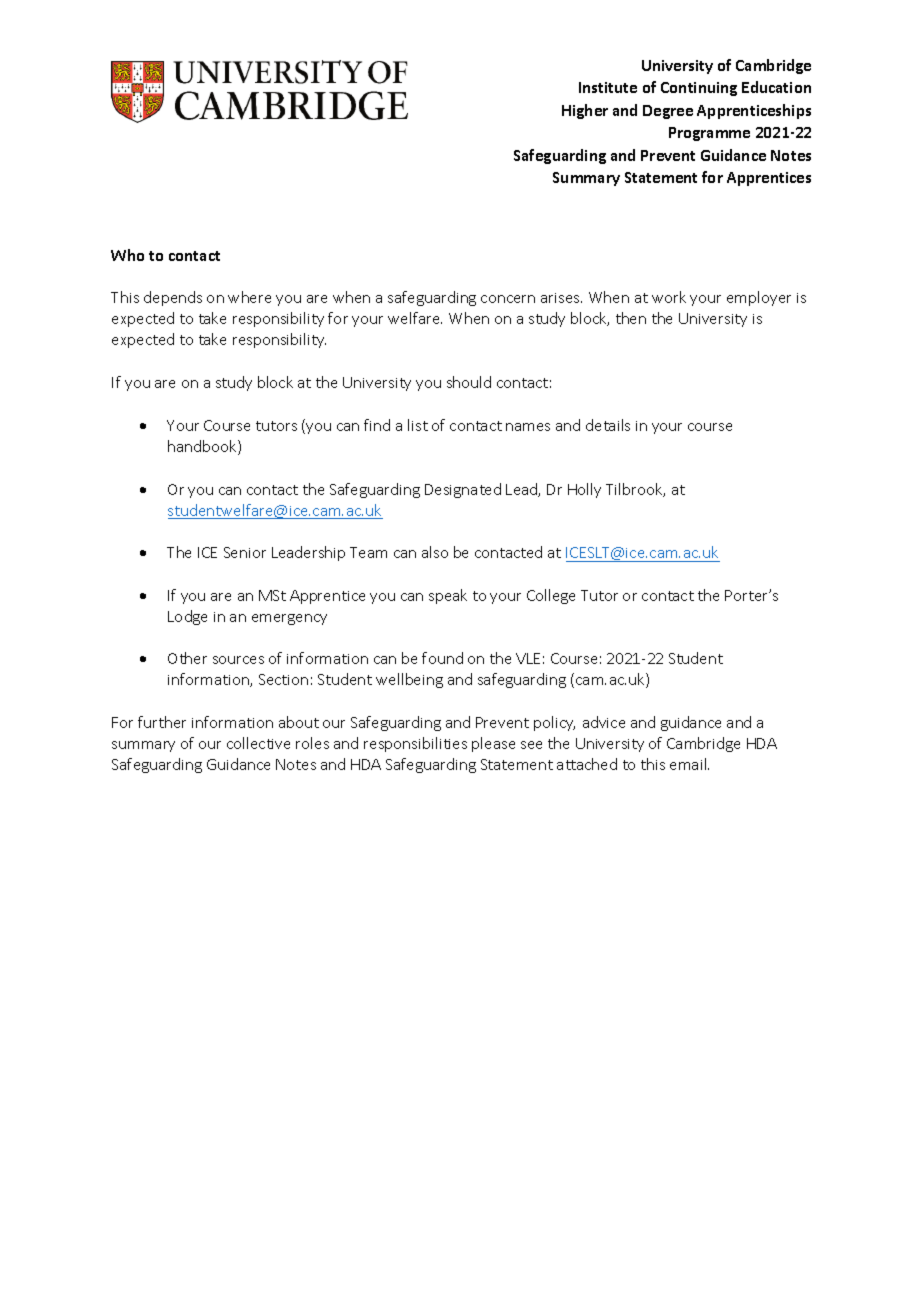  Describe the element at coordinates (608, 425) in the screenshot. I see `details` at that location.
